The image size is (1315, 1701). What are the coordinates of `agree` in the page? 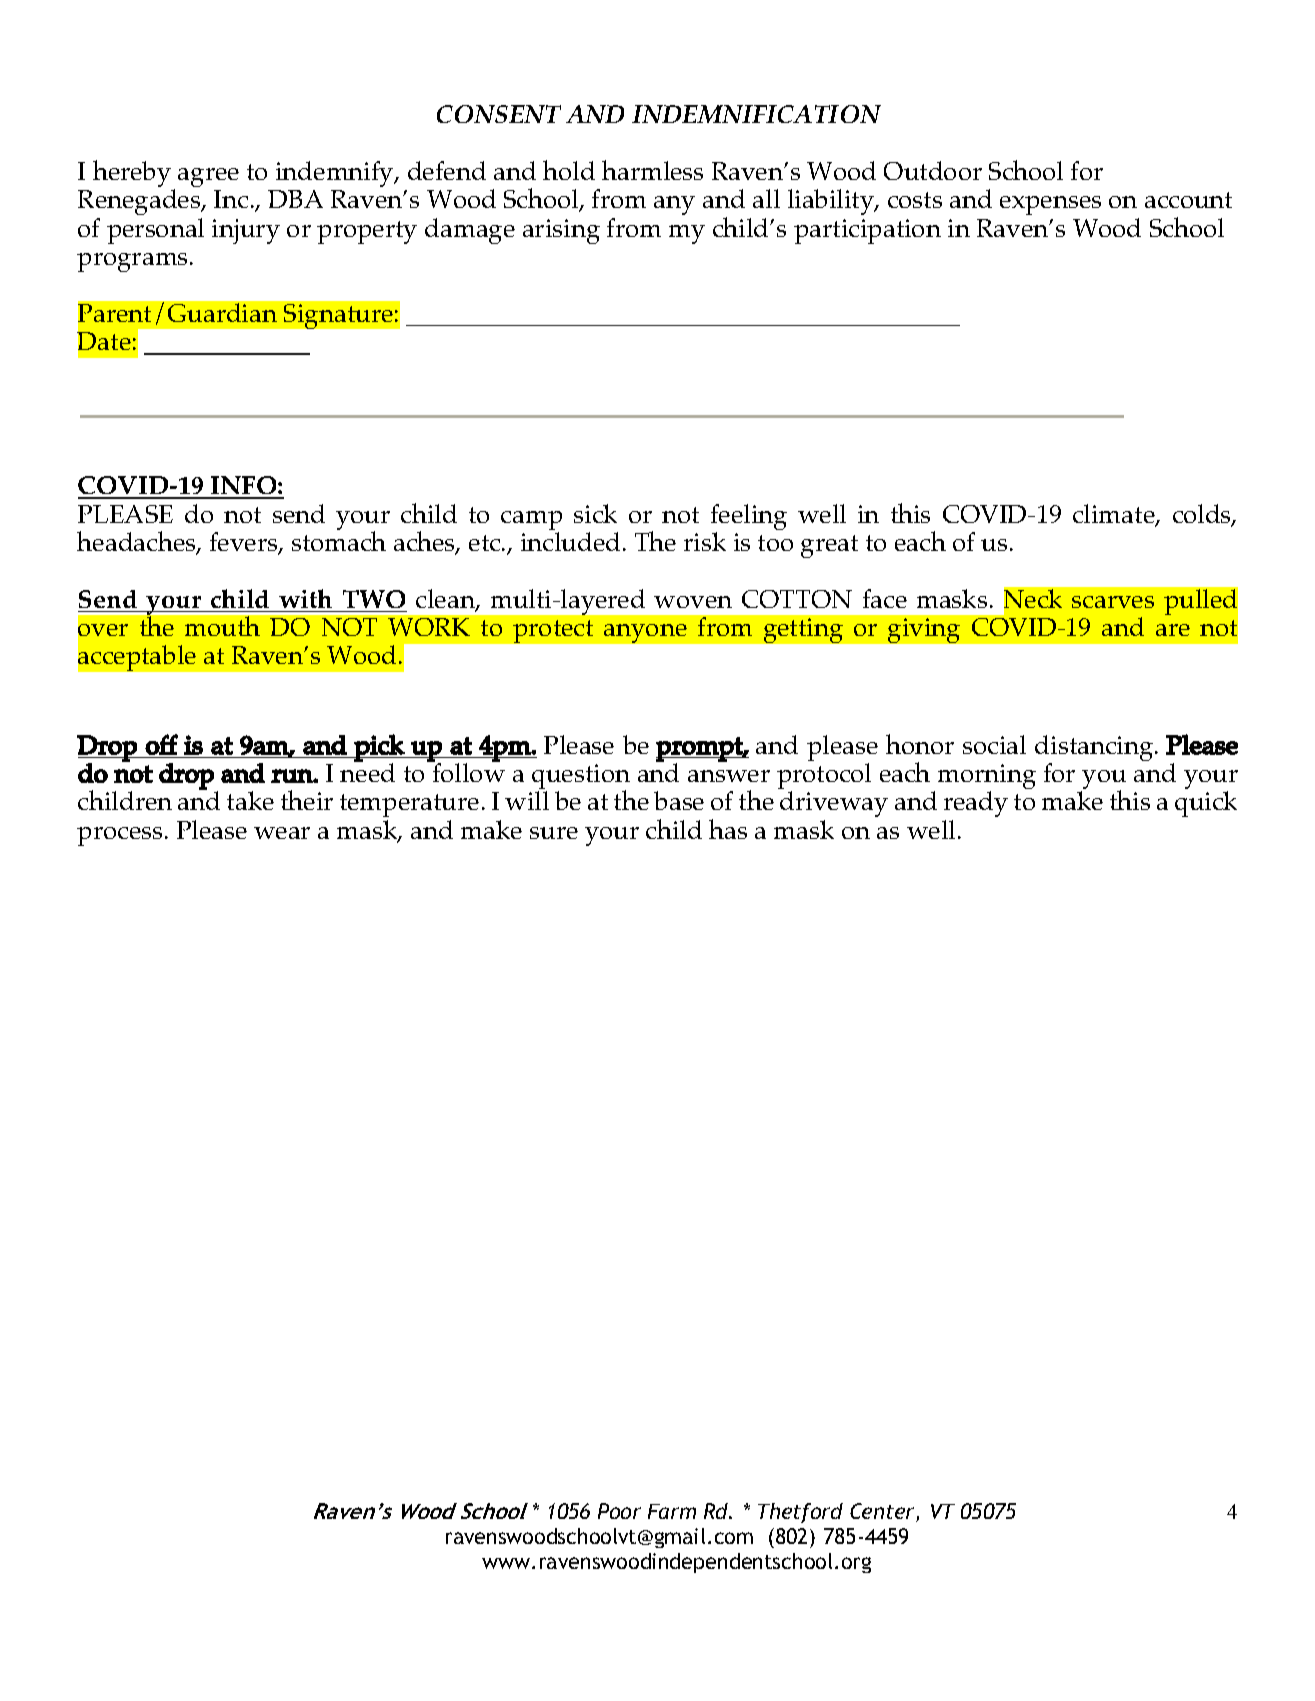 It's located at (208, 177).
